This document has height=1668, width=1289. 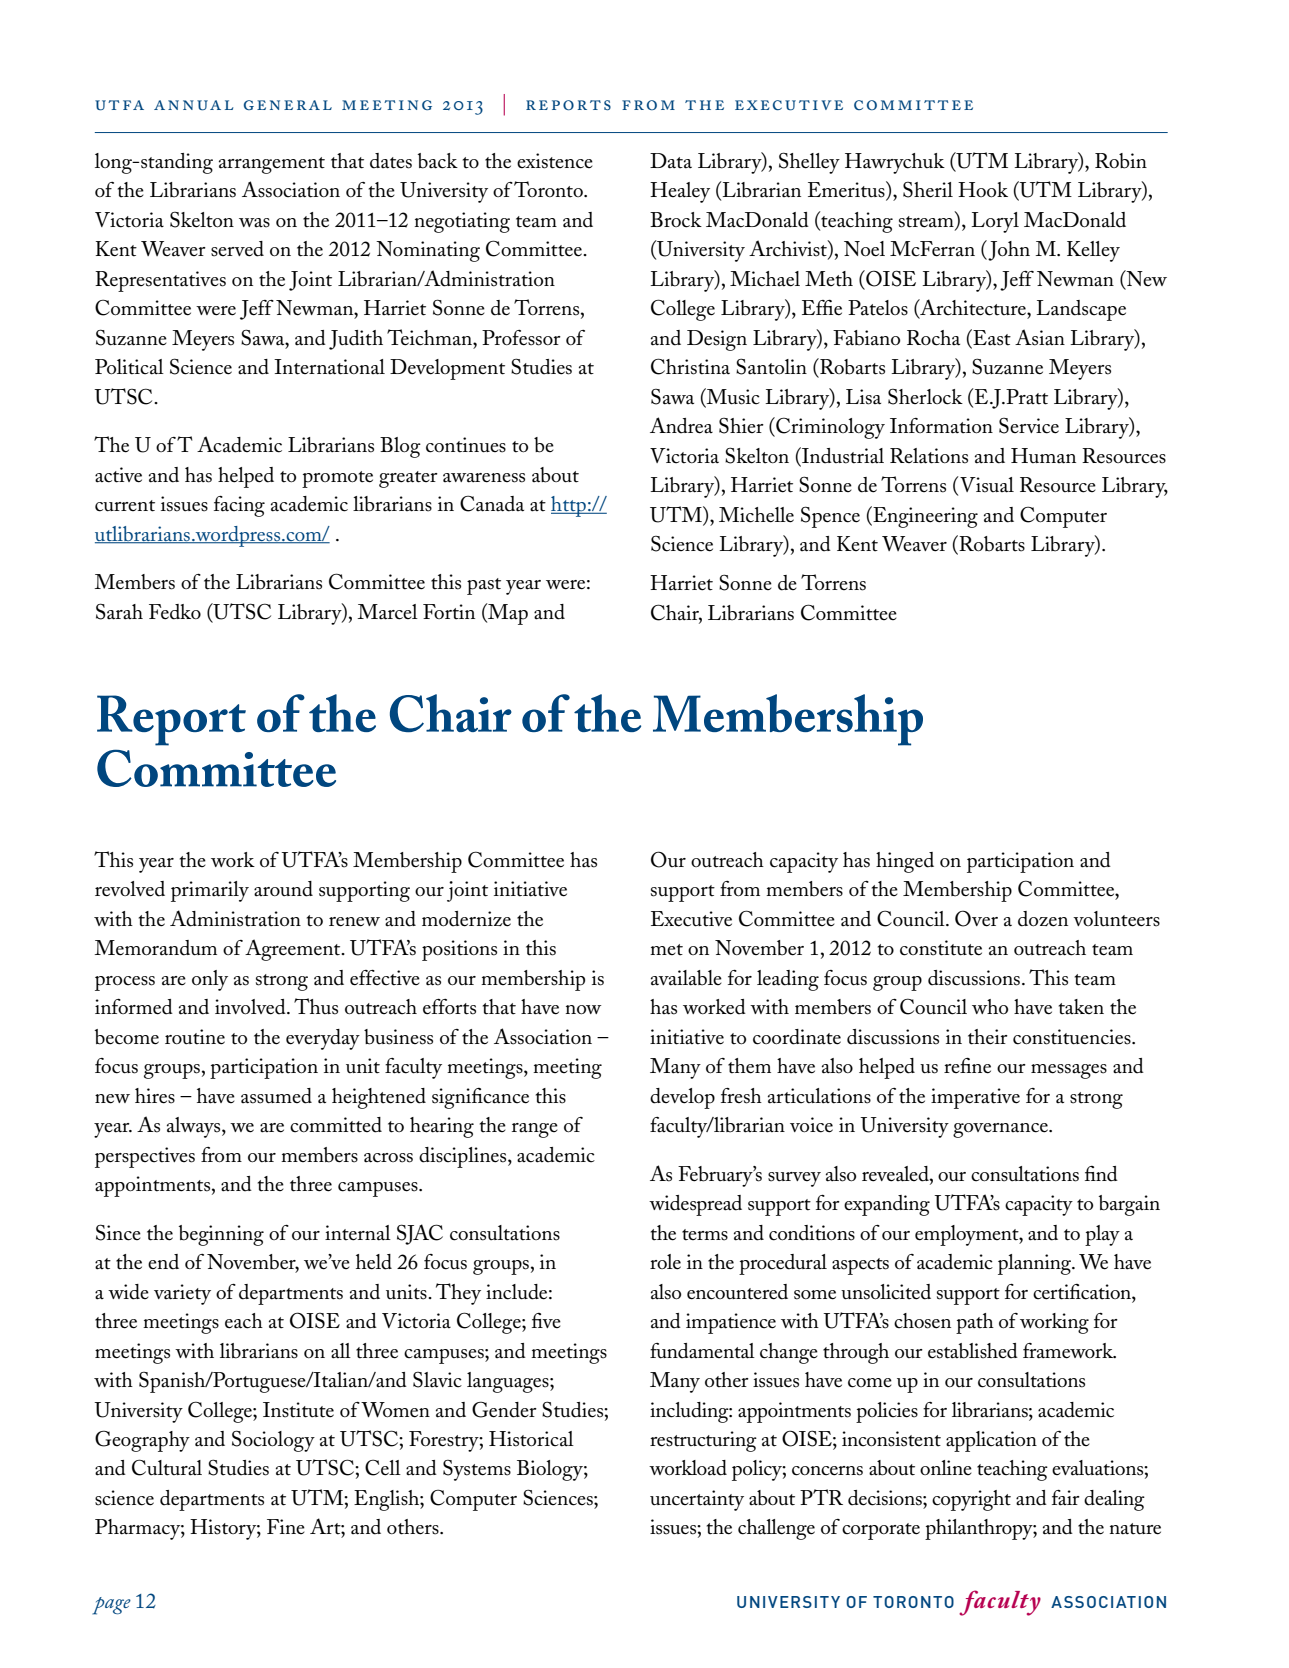 What do you see at coordinates (210, 891) in the document?
I see `primarily` at bounding box center [210, 891].
